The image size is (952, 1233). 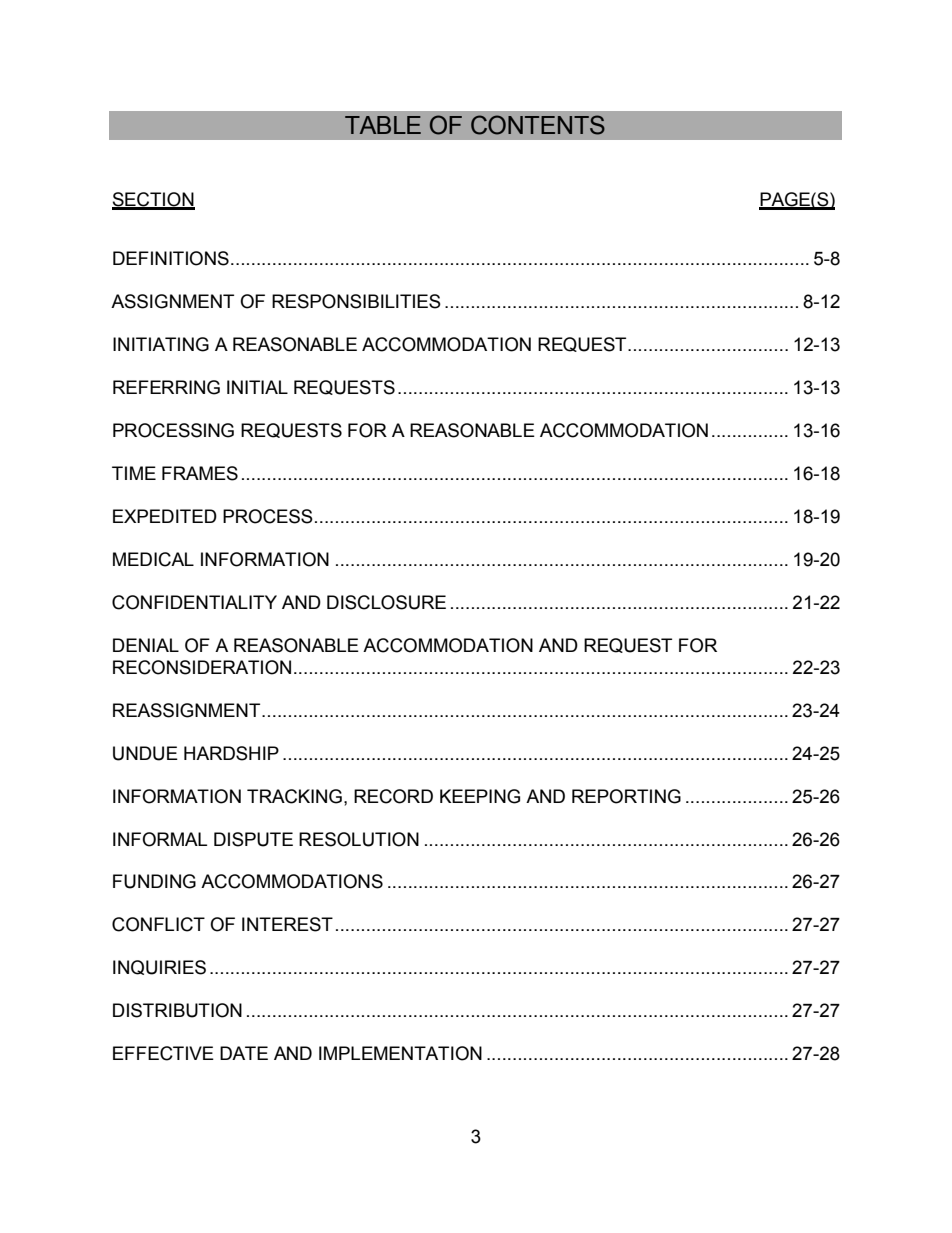 What do you see at coordinates (626, 796) in the page?
I see `REPORTING` at bounding box center [626, 796].
